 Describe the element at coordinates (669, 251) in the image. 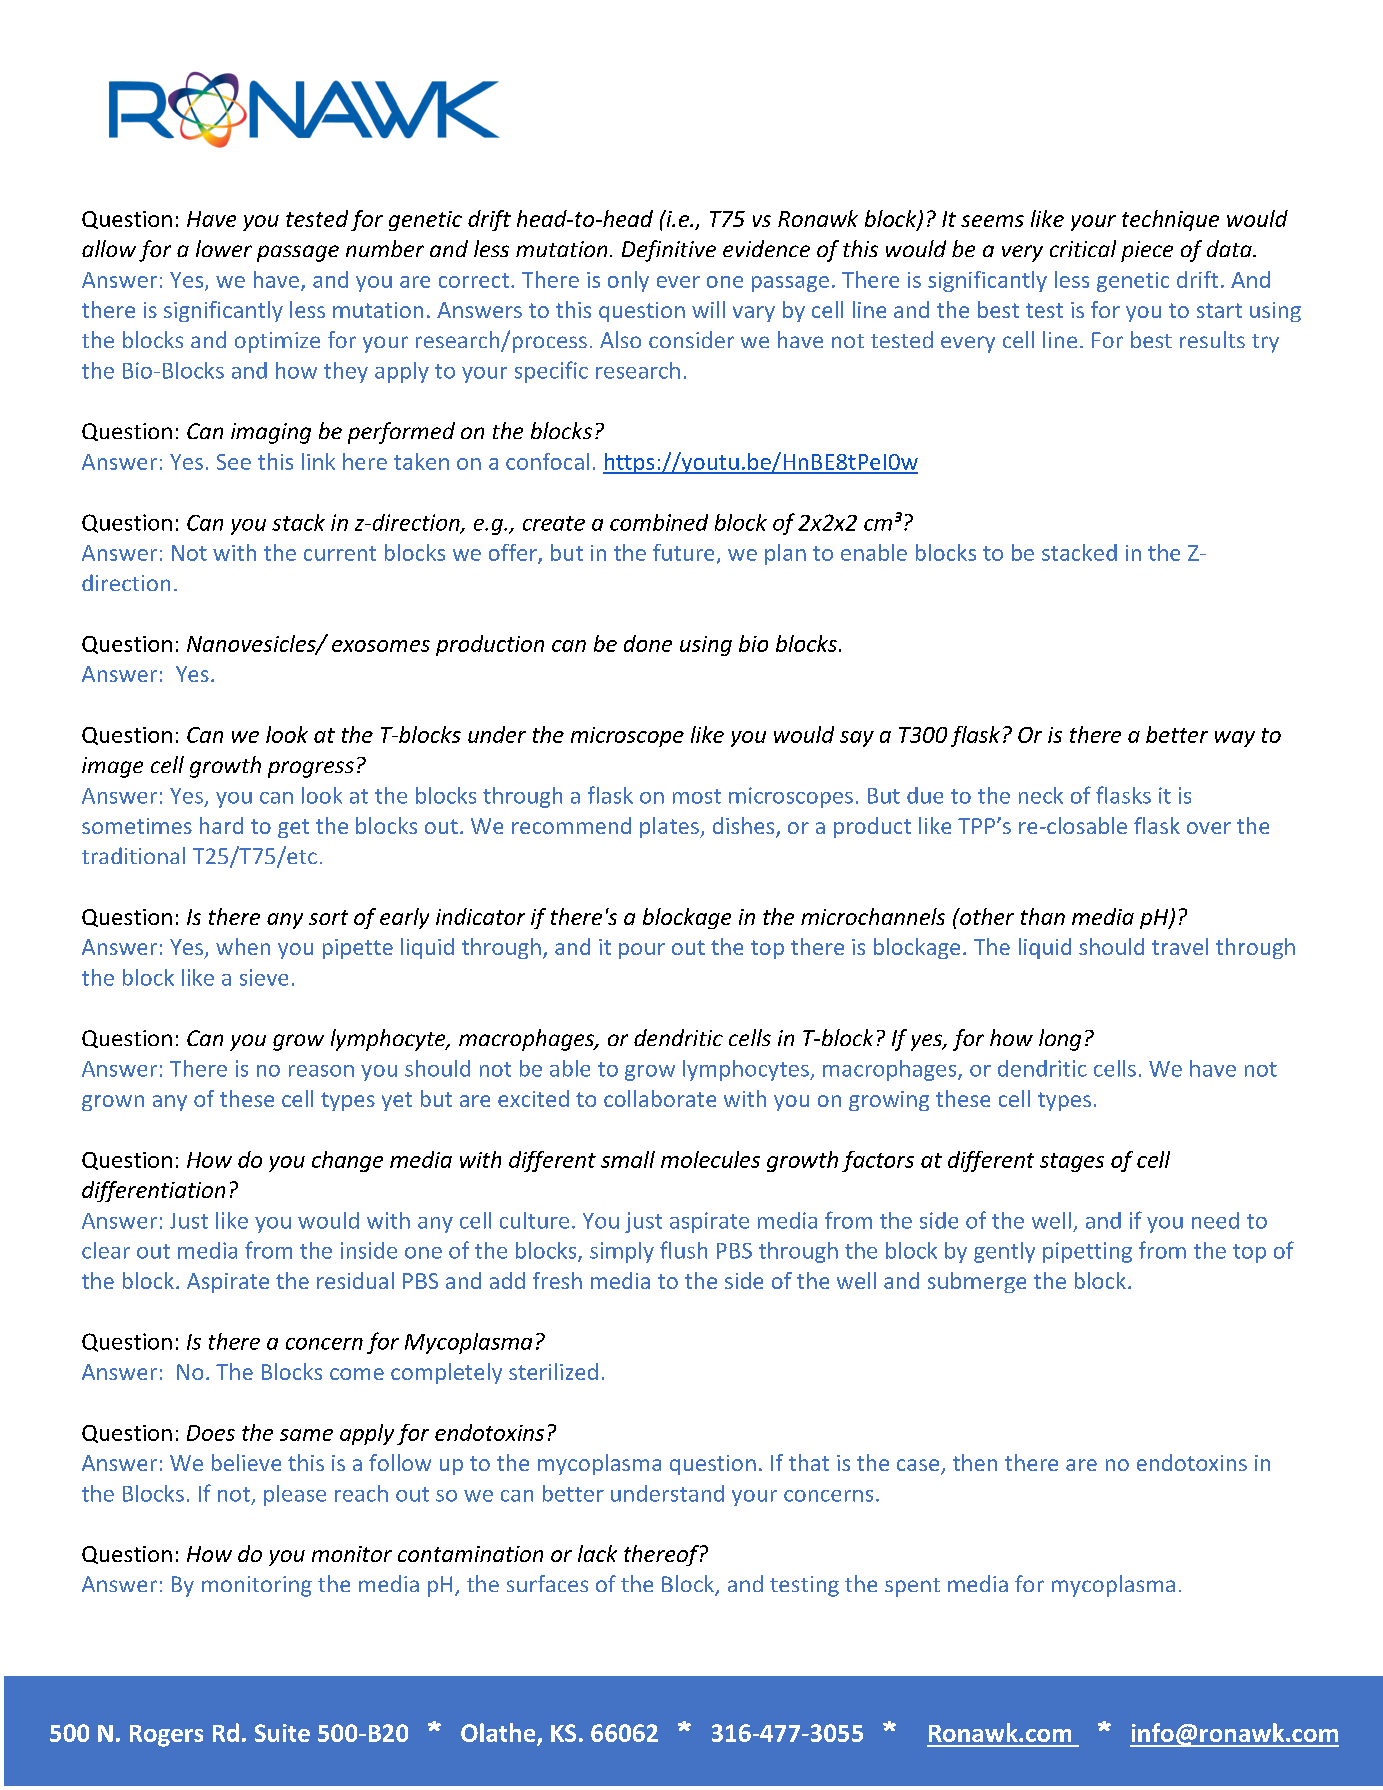

I see `Definitive` at that location.
